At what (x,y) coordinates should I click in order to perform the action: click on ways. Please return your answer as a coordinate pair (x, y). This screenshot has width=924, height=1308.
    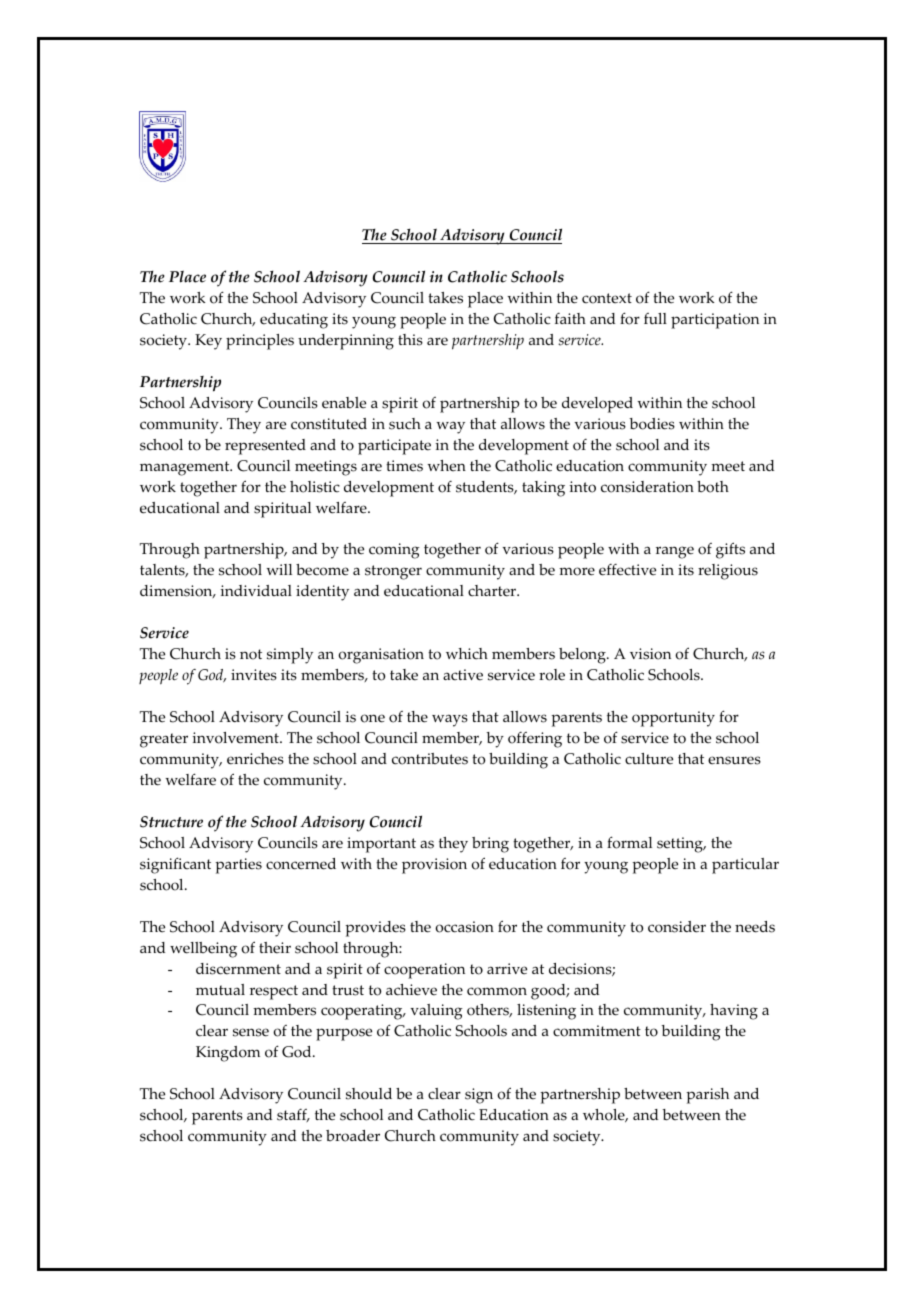
    Looking at the image, I should click on (450, 720).
